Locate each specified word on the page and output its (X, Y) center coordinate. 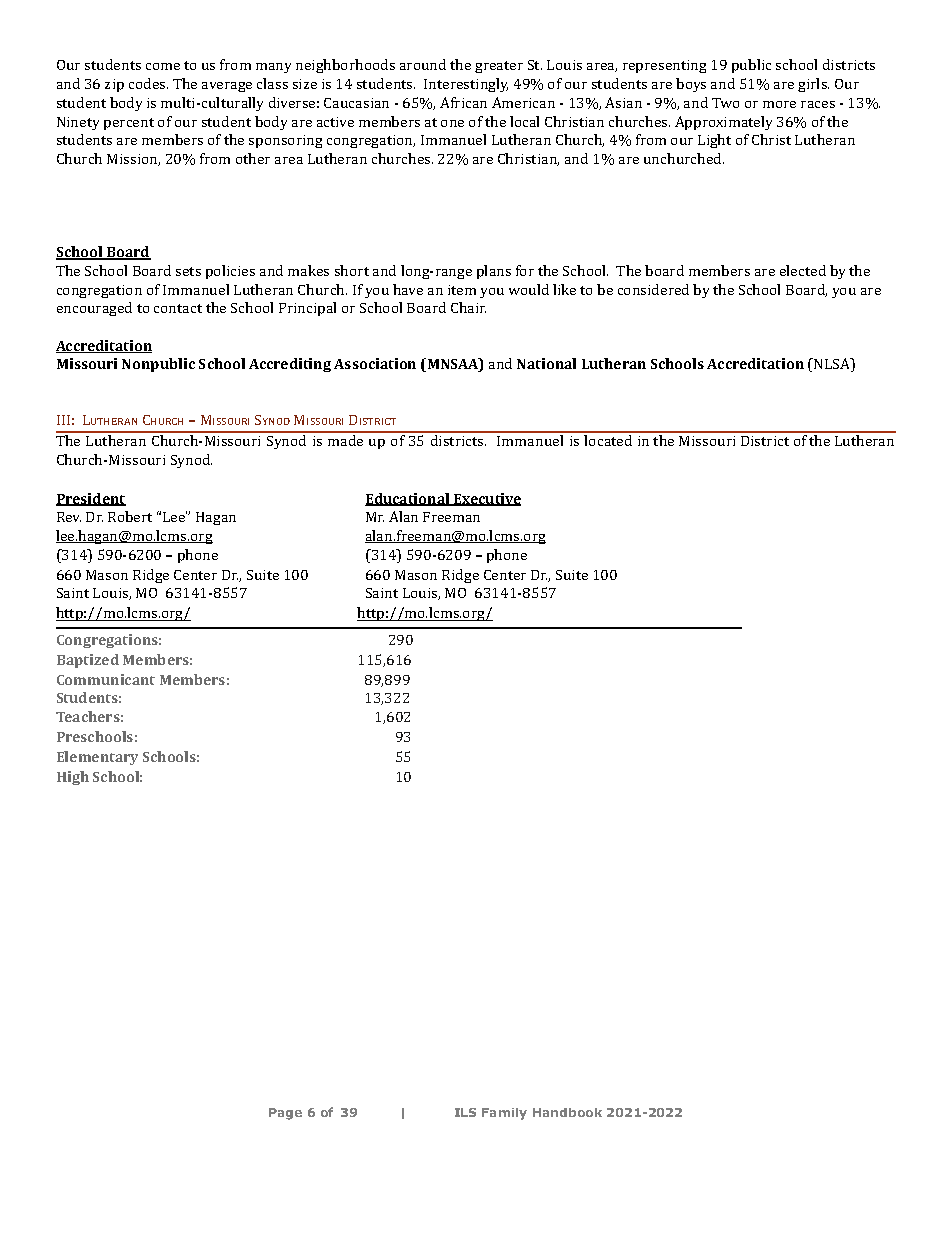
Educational (408, 499)
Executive (486, 499)
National (546, 363)
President (91, 499)
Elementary (97, 758)
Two (725, 103)
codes (148, 83)
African (463, 102)
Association (375, 363)
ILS (465, 1112)
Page (285, 1114)
